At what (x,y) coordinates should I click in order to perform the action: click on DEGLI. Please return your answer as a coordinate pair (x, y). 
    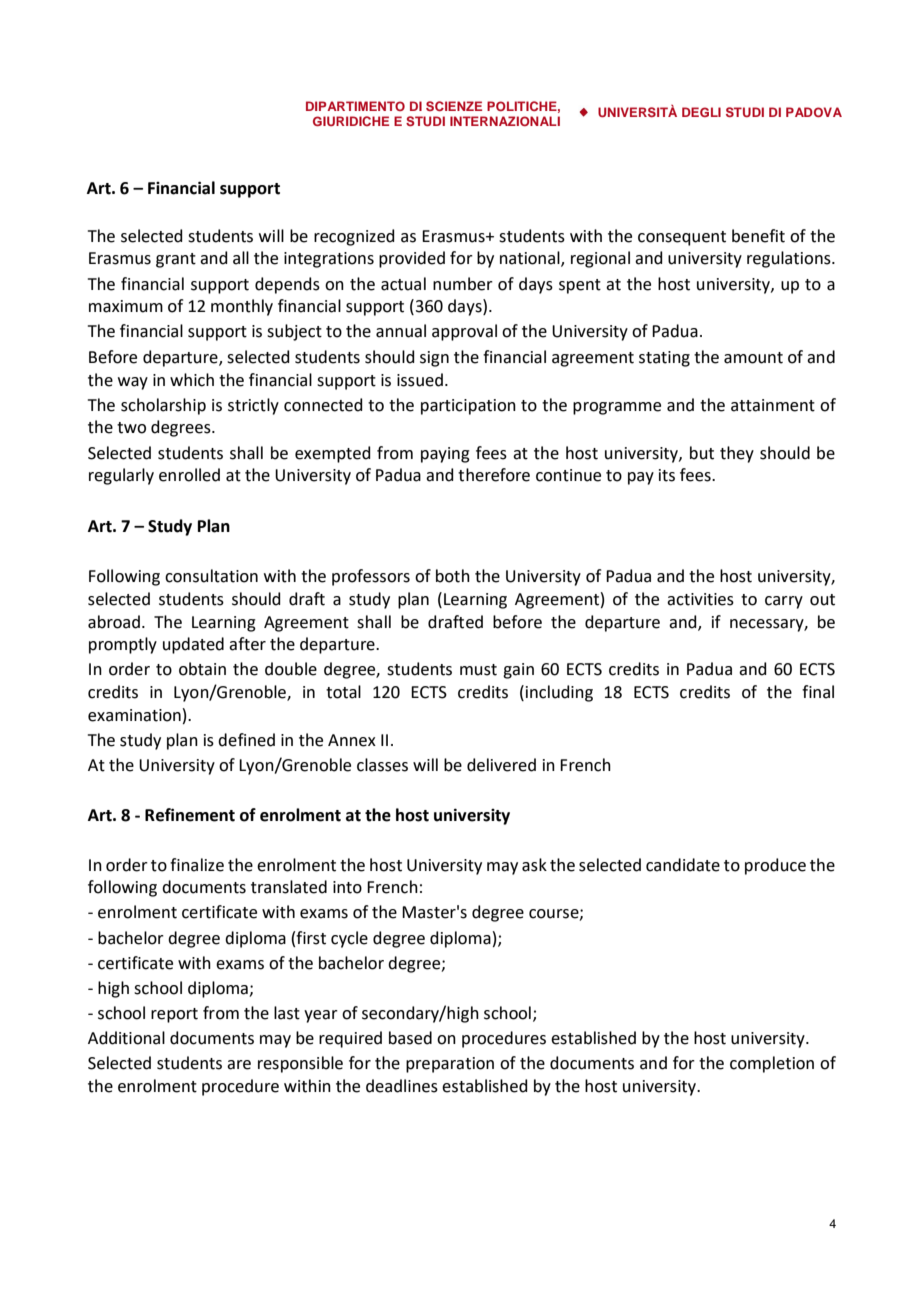
    Looking at the image, I should click on (701, 112).
